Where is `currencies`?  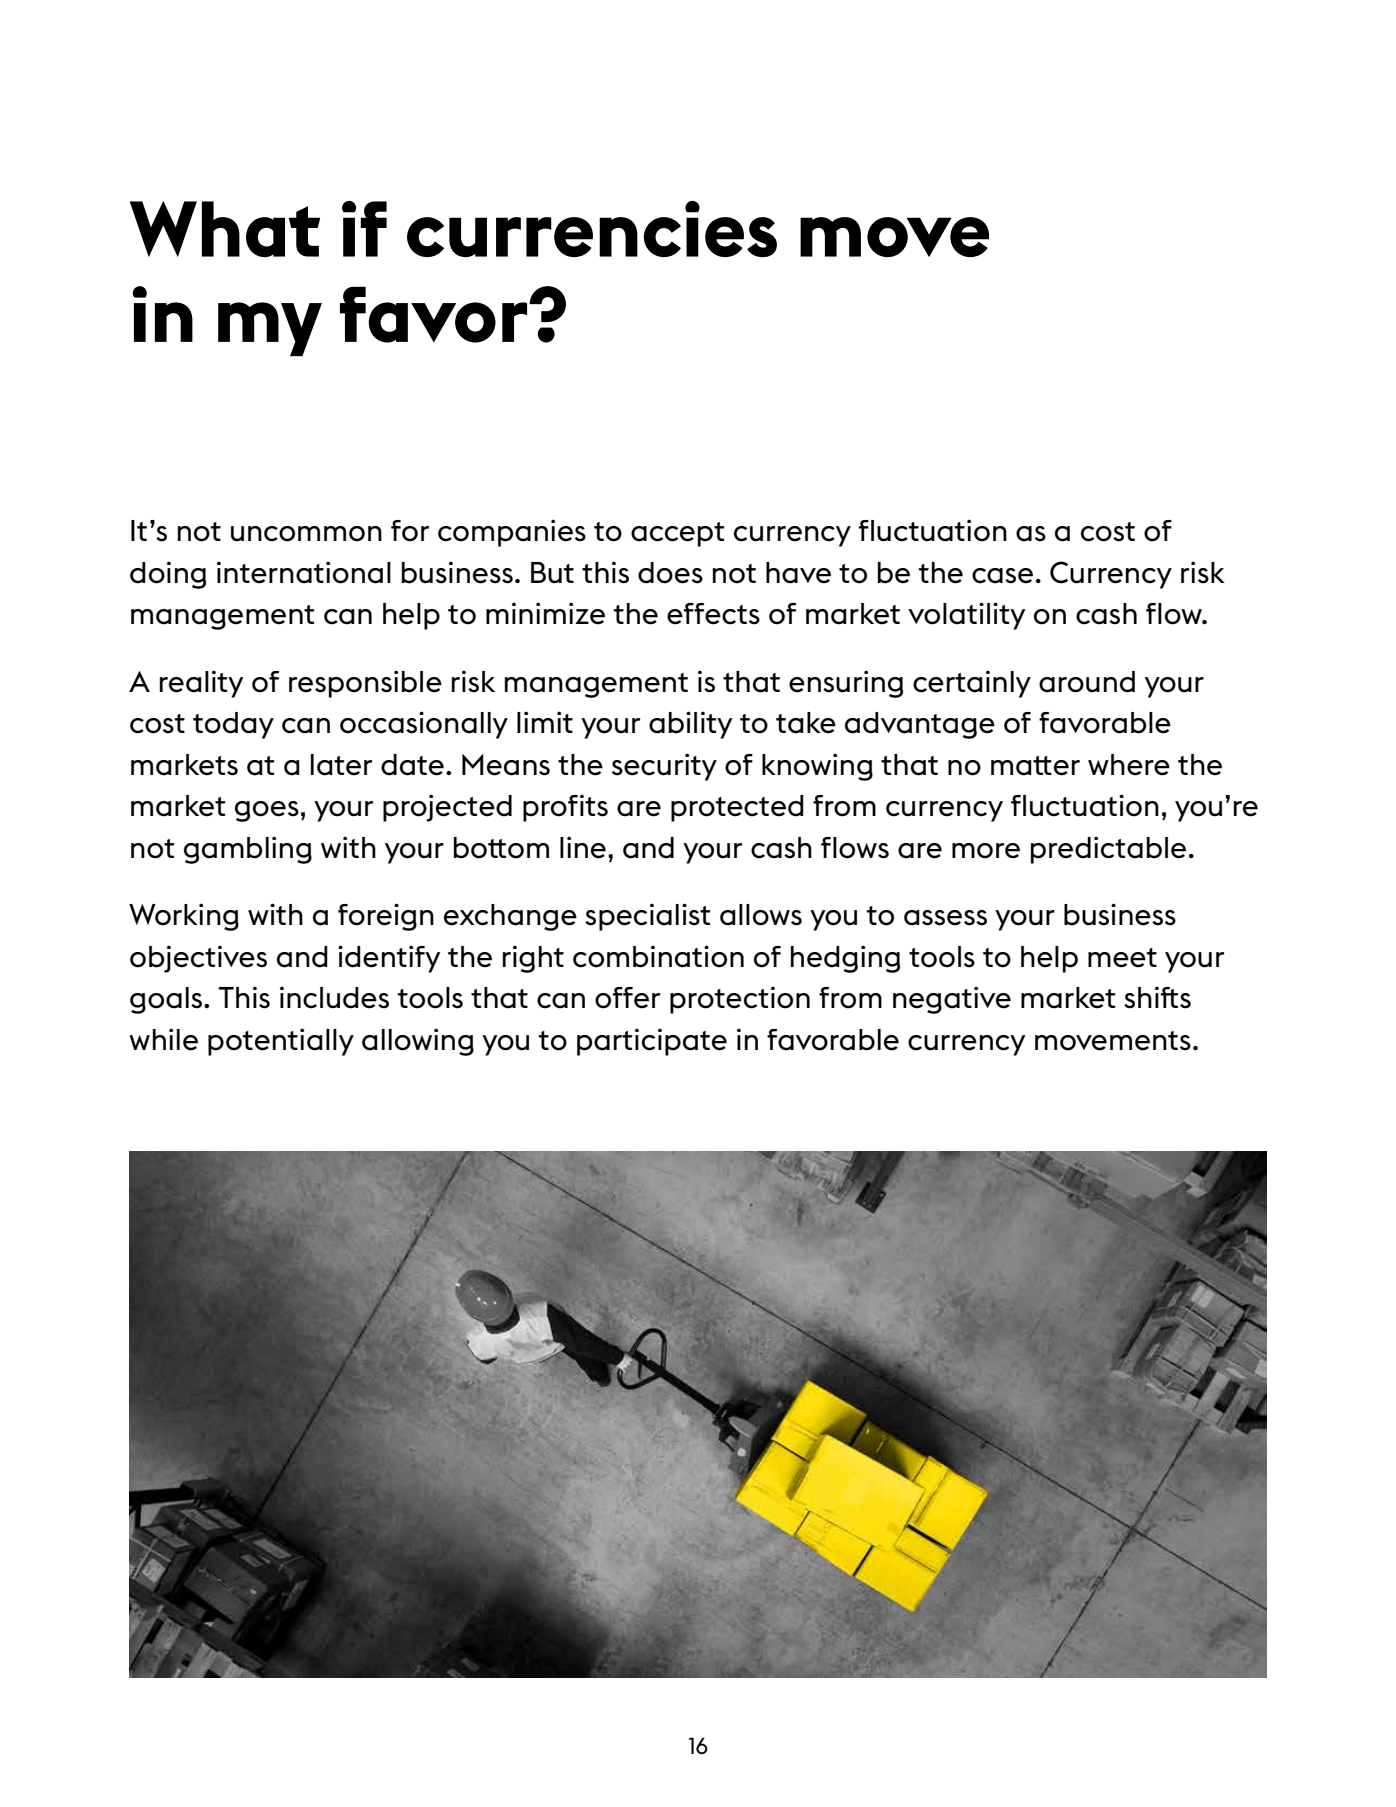
currencies is located at coordinates (592, 229).
